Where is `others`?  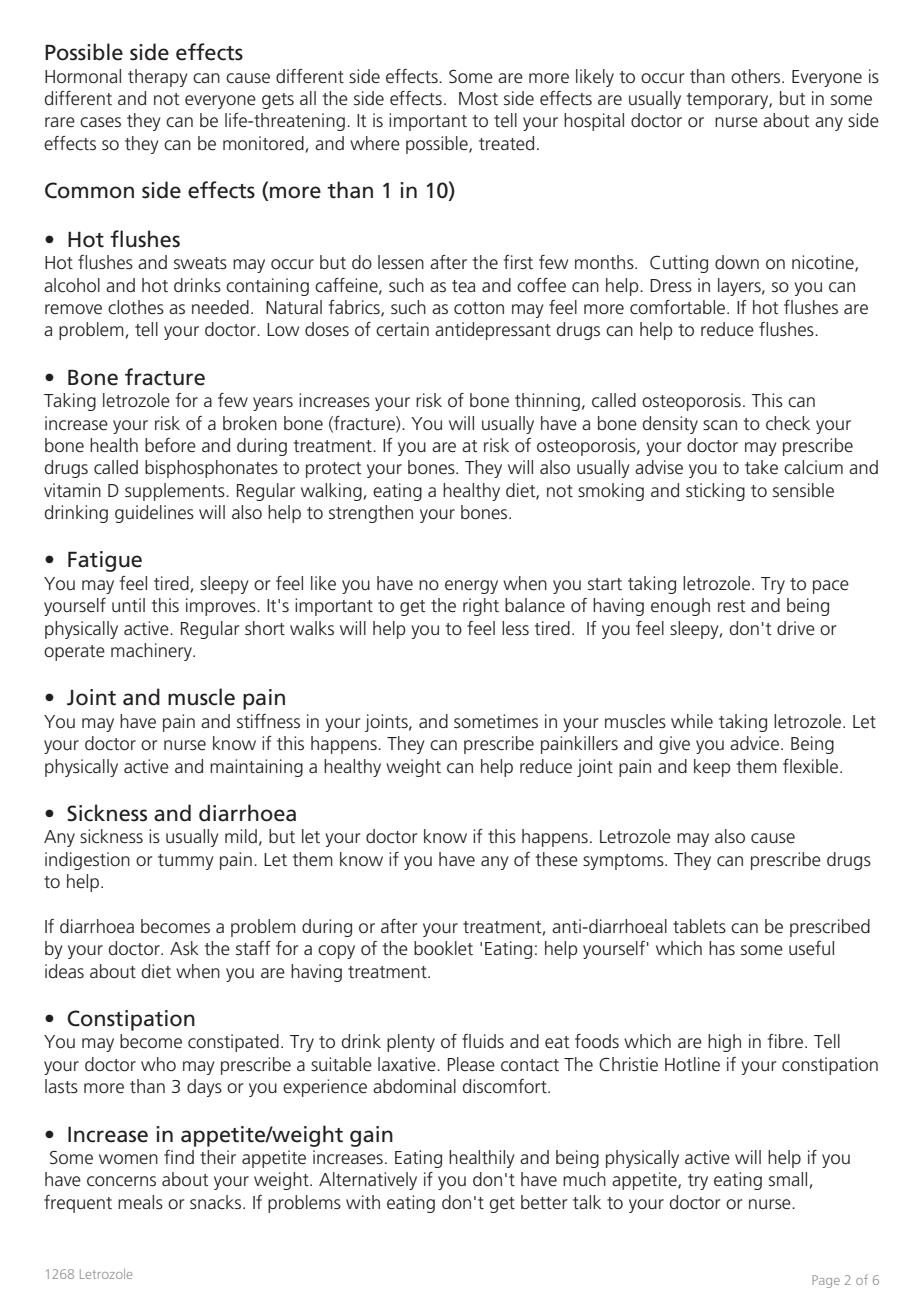
others is located at coordinates (757, 76).
